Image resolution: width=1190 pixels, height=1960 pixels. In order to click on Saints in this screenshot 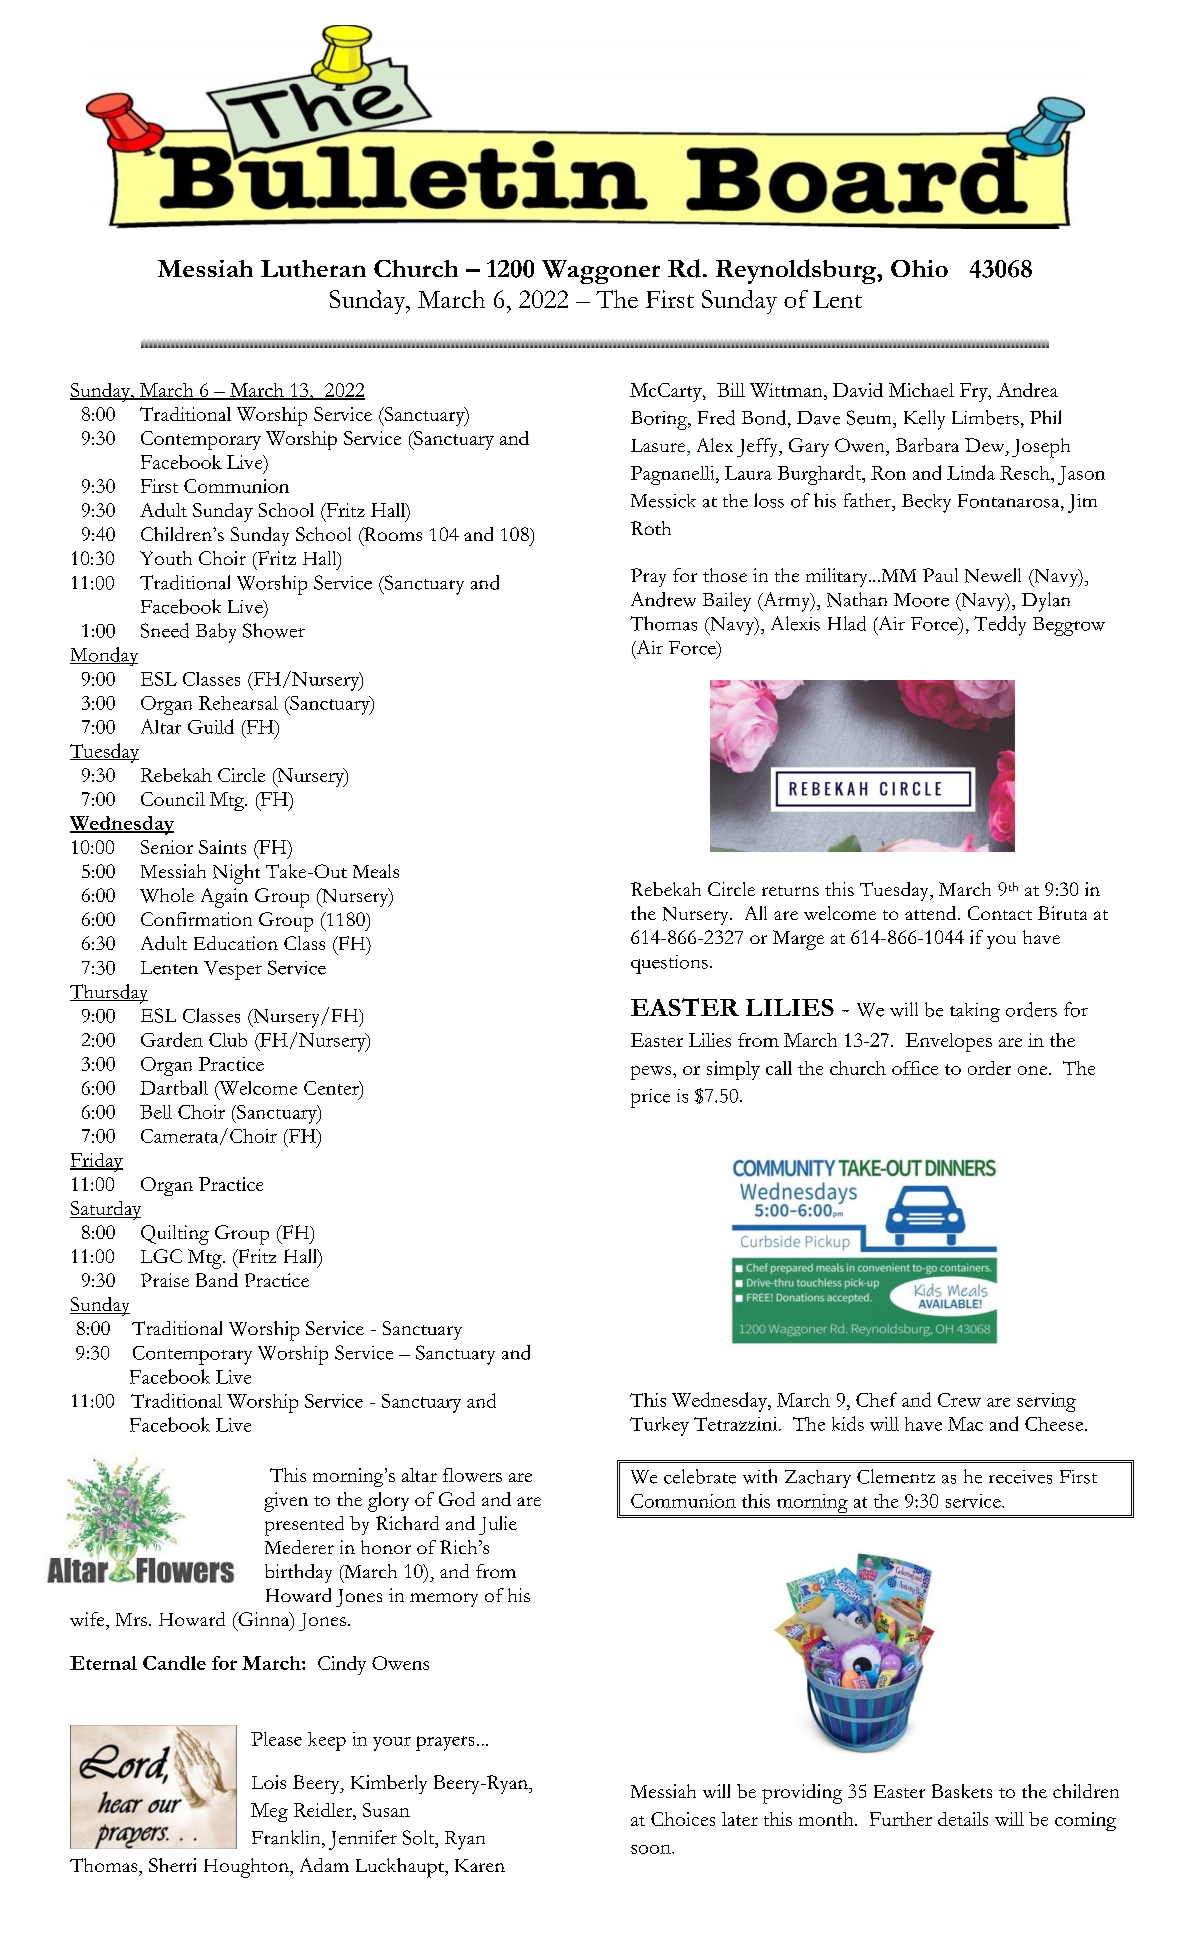, I will do `click(222, 847)`.
